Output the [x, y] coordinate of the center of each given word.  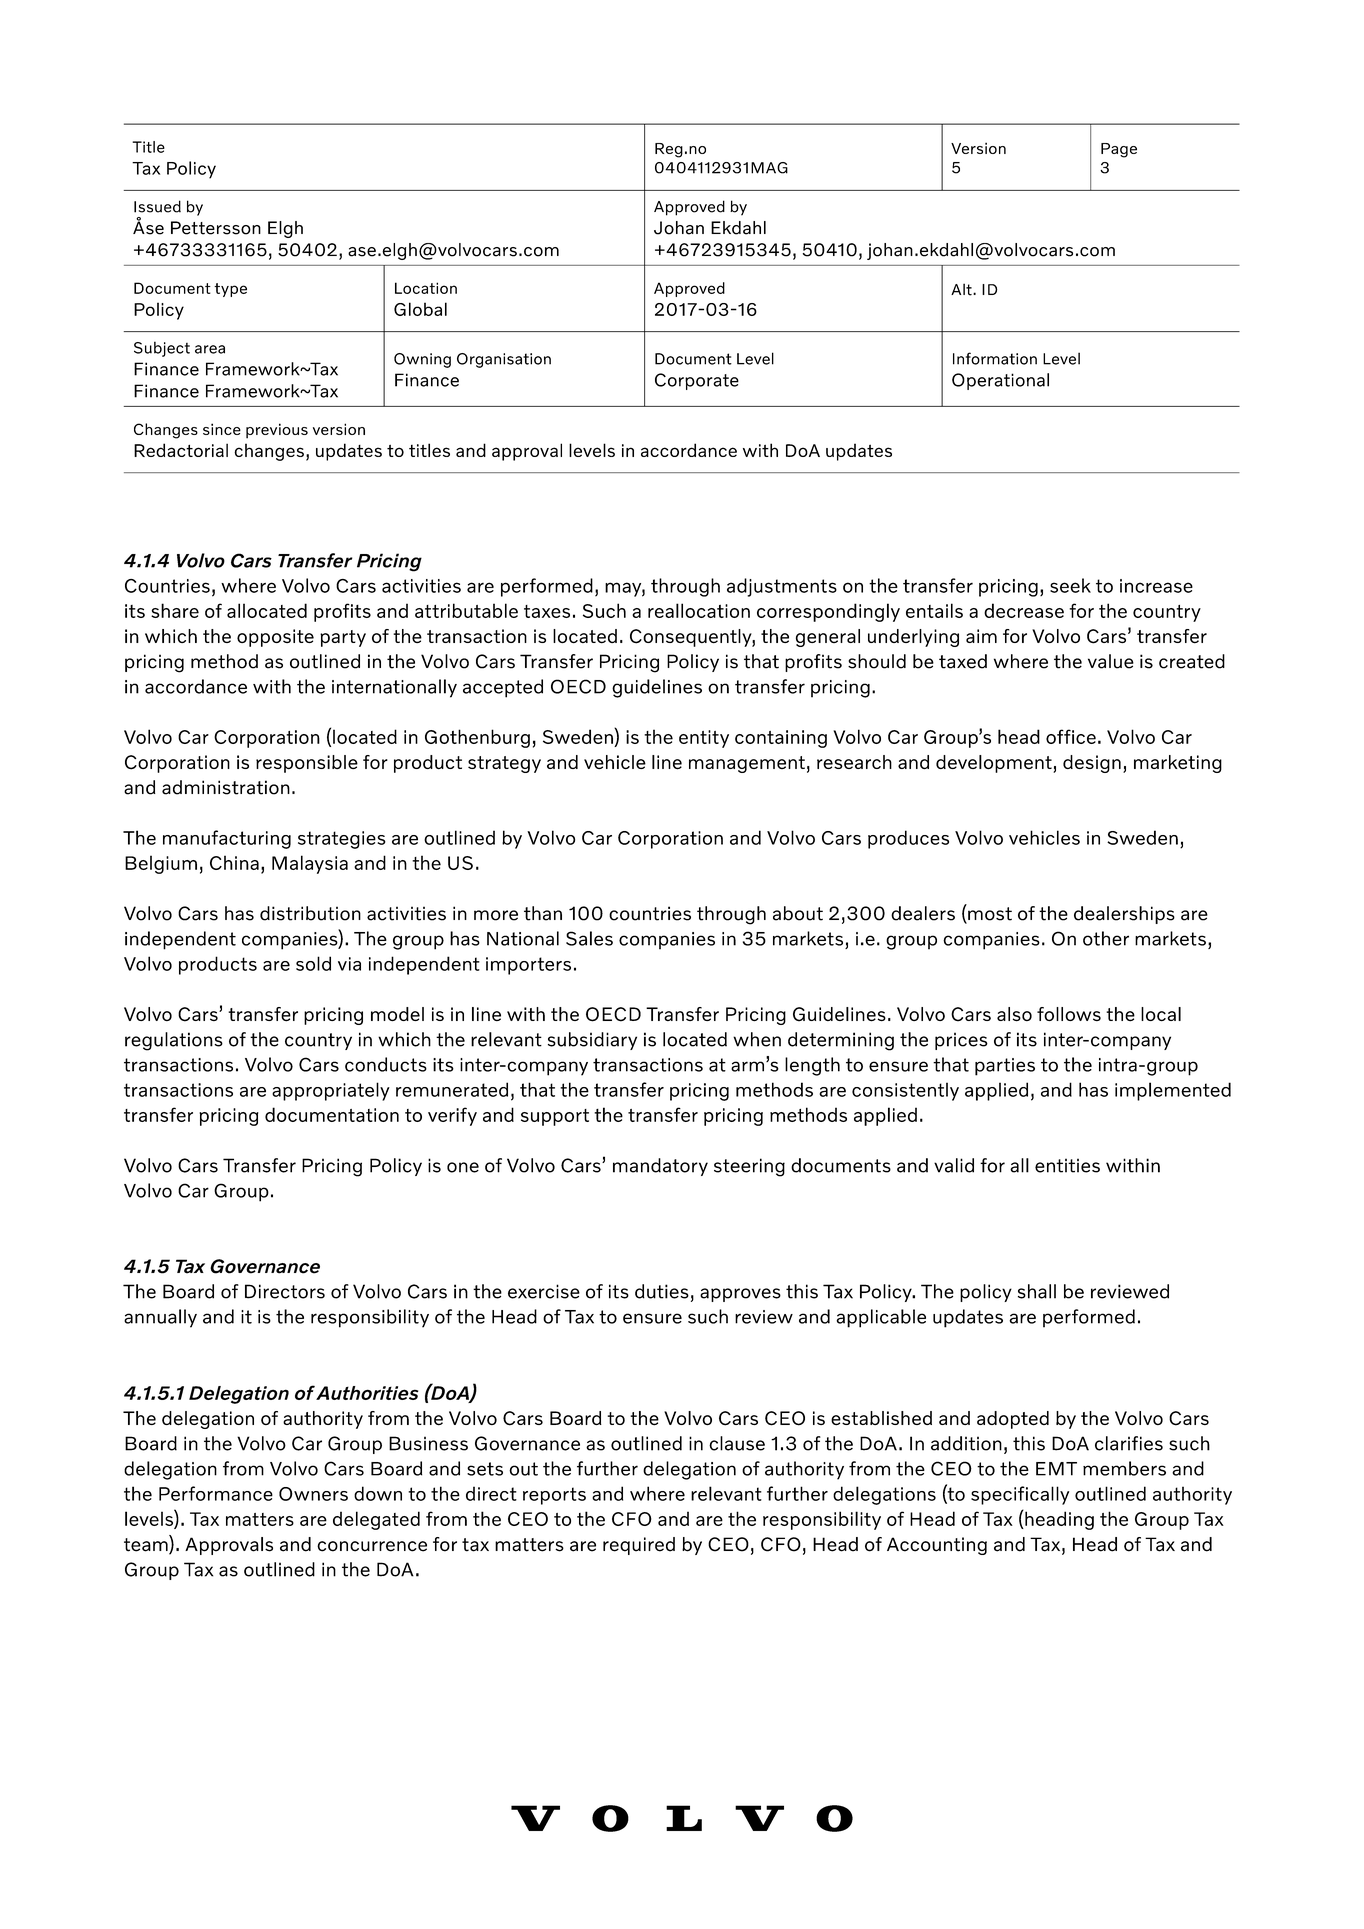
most [989, 915]
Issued [157, 206]
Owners [313, 1494]
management [747, 764]
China [234, 862]
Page [1119, 150]
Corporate [697, 381]
